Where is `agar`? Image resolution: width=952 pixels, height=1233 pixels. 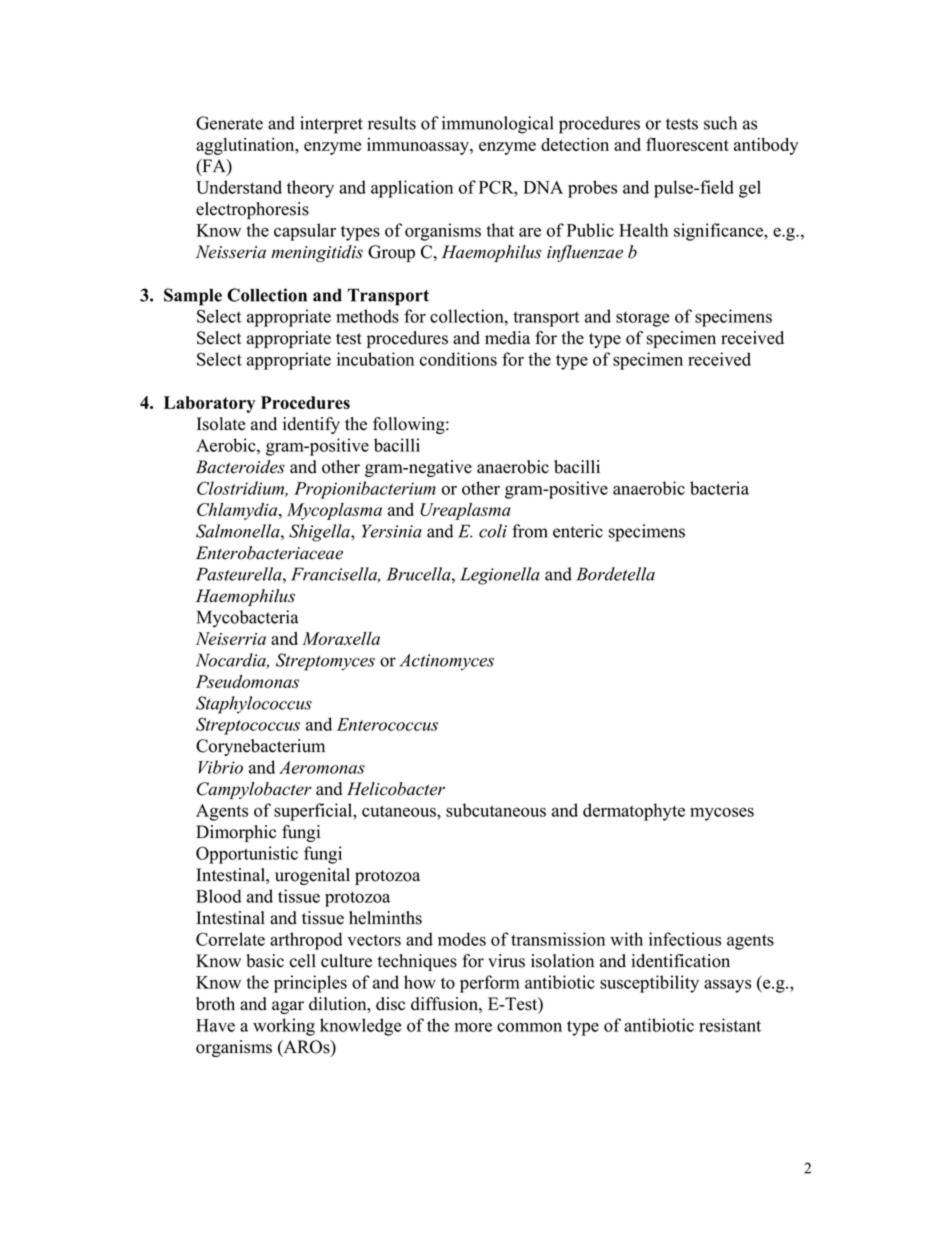 agar is located at coordinates (288, 1007).
